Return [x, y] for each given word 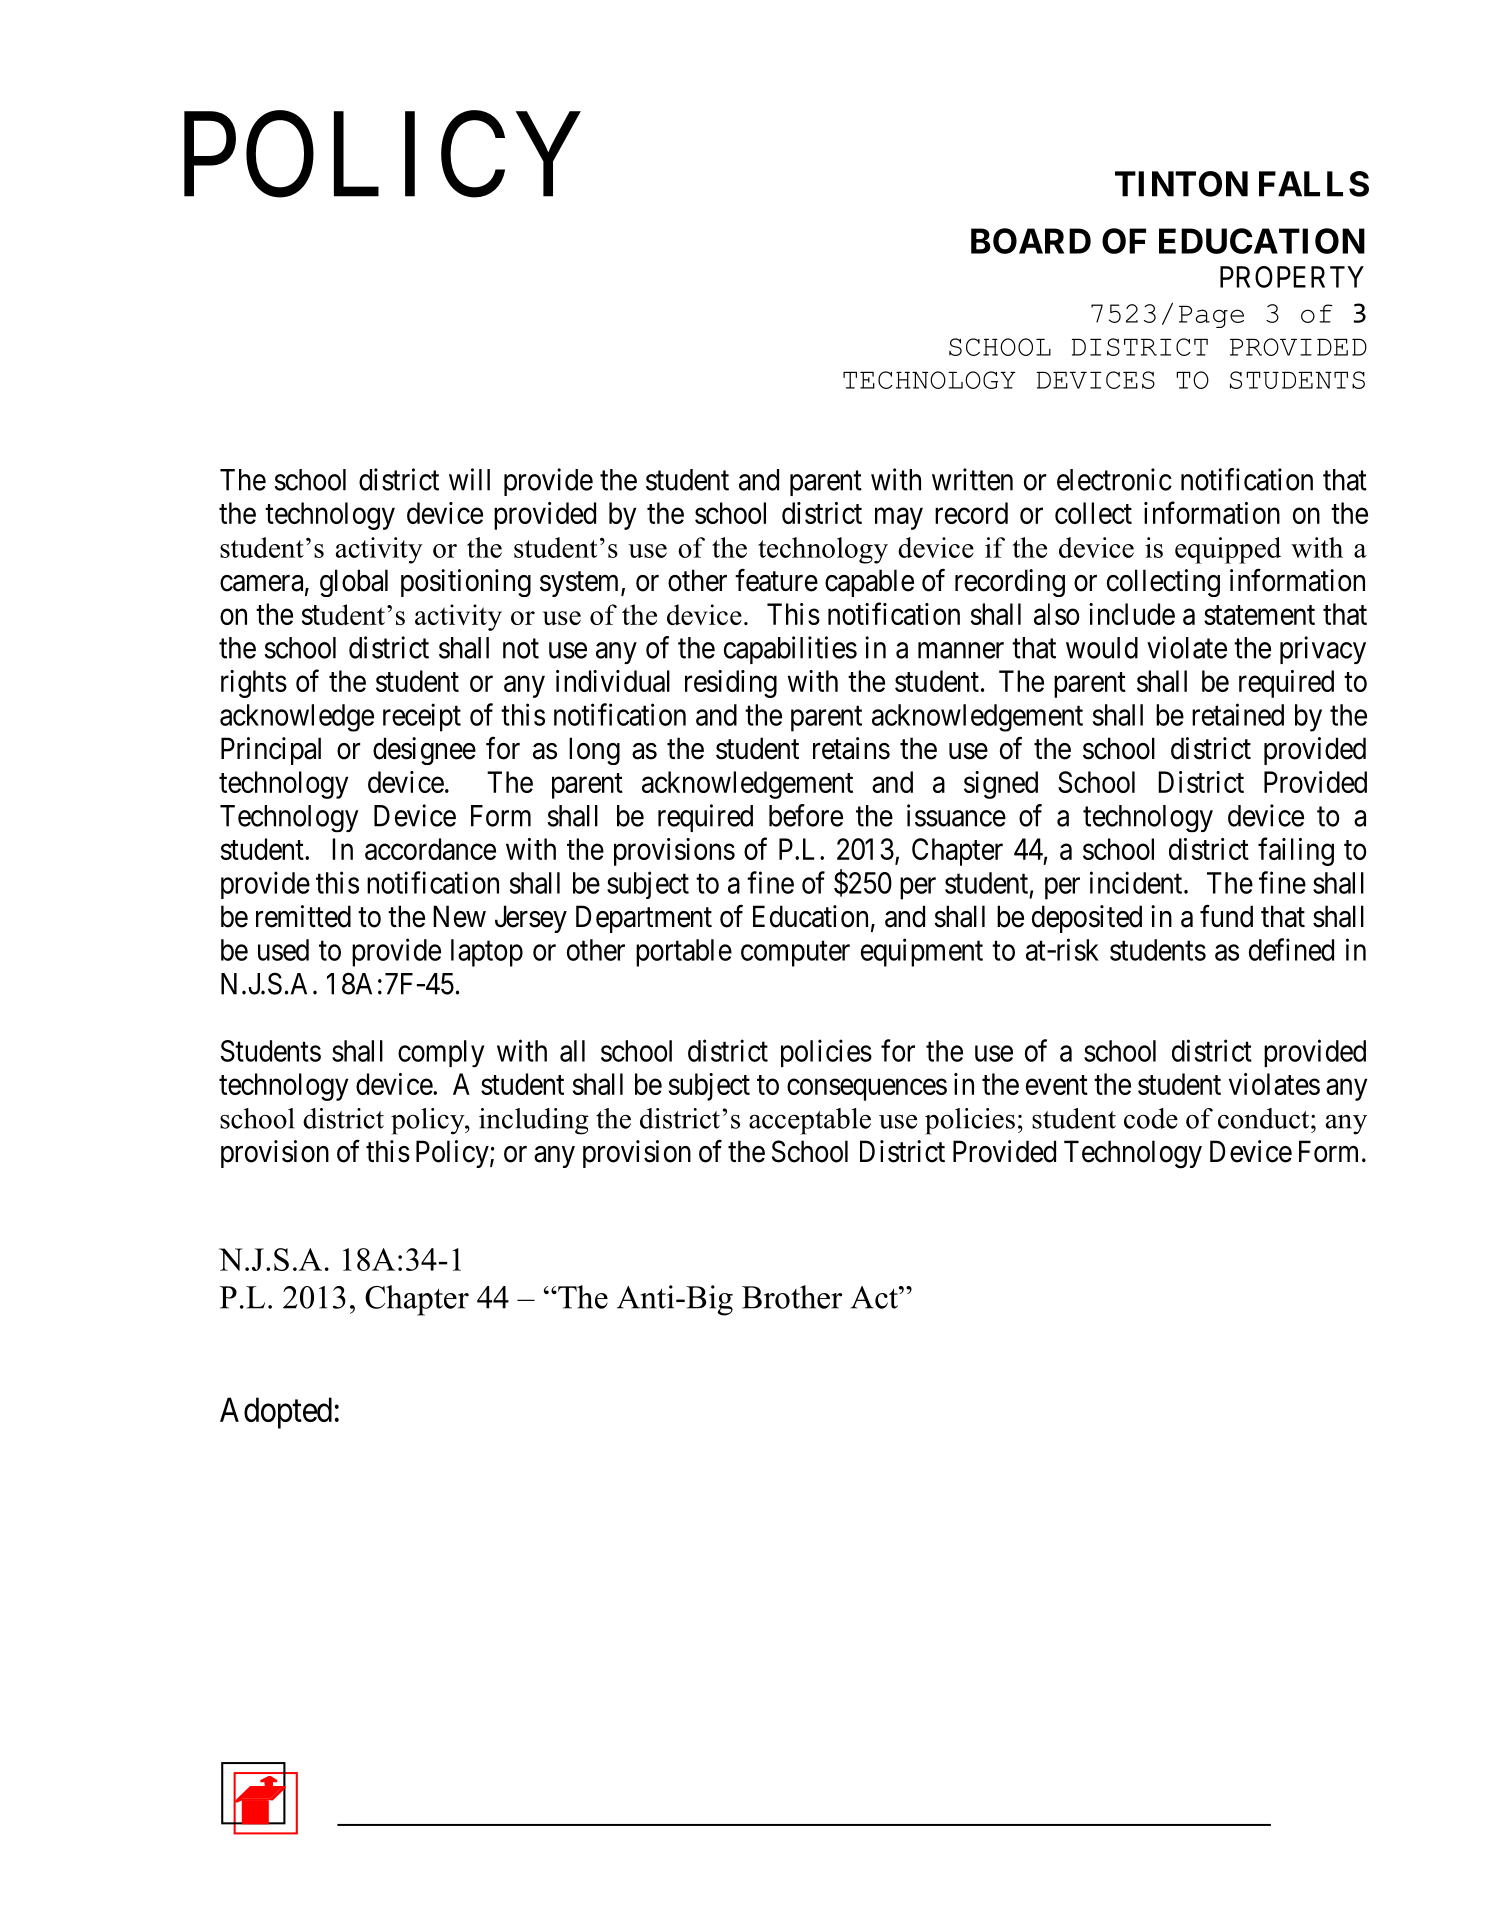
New [459, 916]
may [899, 519]
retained [1238, 714]
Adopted [276, 1413]
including [534, 1121]
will [469, 479]
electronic [1114, 479]
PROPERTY [1292, 277]
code [1151, 1118]
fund [1226, 916]
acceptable [810, 1121]
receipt [422, 717]
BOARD [1031, 241]
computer [795, 954]
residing [731, 684]
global [354, 583]
